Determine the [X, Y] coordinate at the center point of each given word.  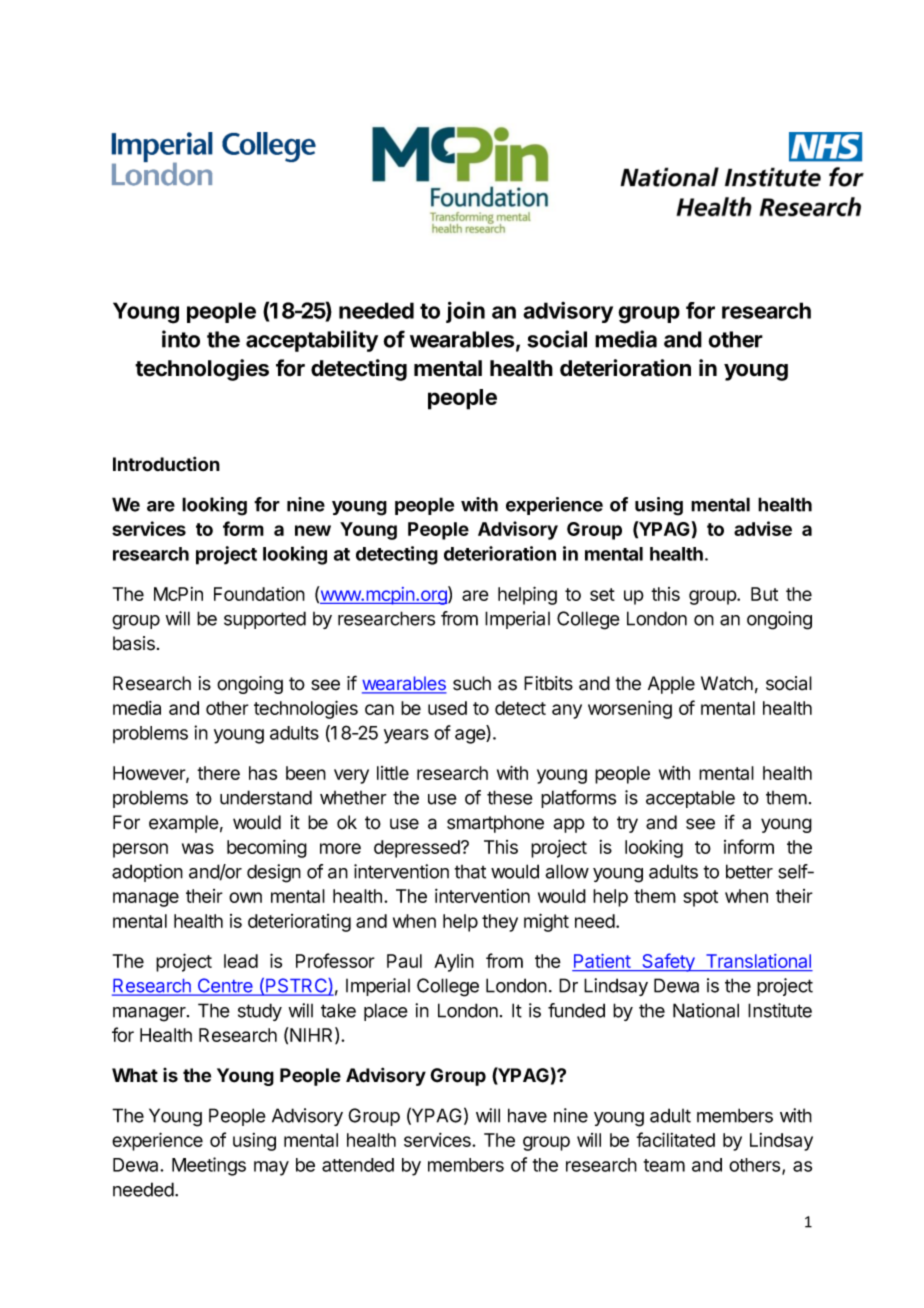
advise [763, 528]
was [198, 848]
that [470, 872]
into [181, 339]
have [527, 1115]
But [764, 594]
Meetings [209, 1166]
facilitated [675, 1139]
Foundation [259, 594]
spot [700, 898]
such [472, 683]
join [465, 312]
